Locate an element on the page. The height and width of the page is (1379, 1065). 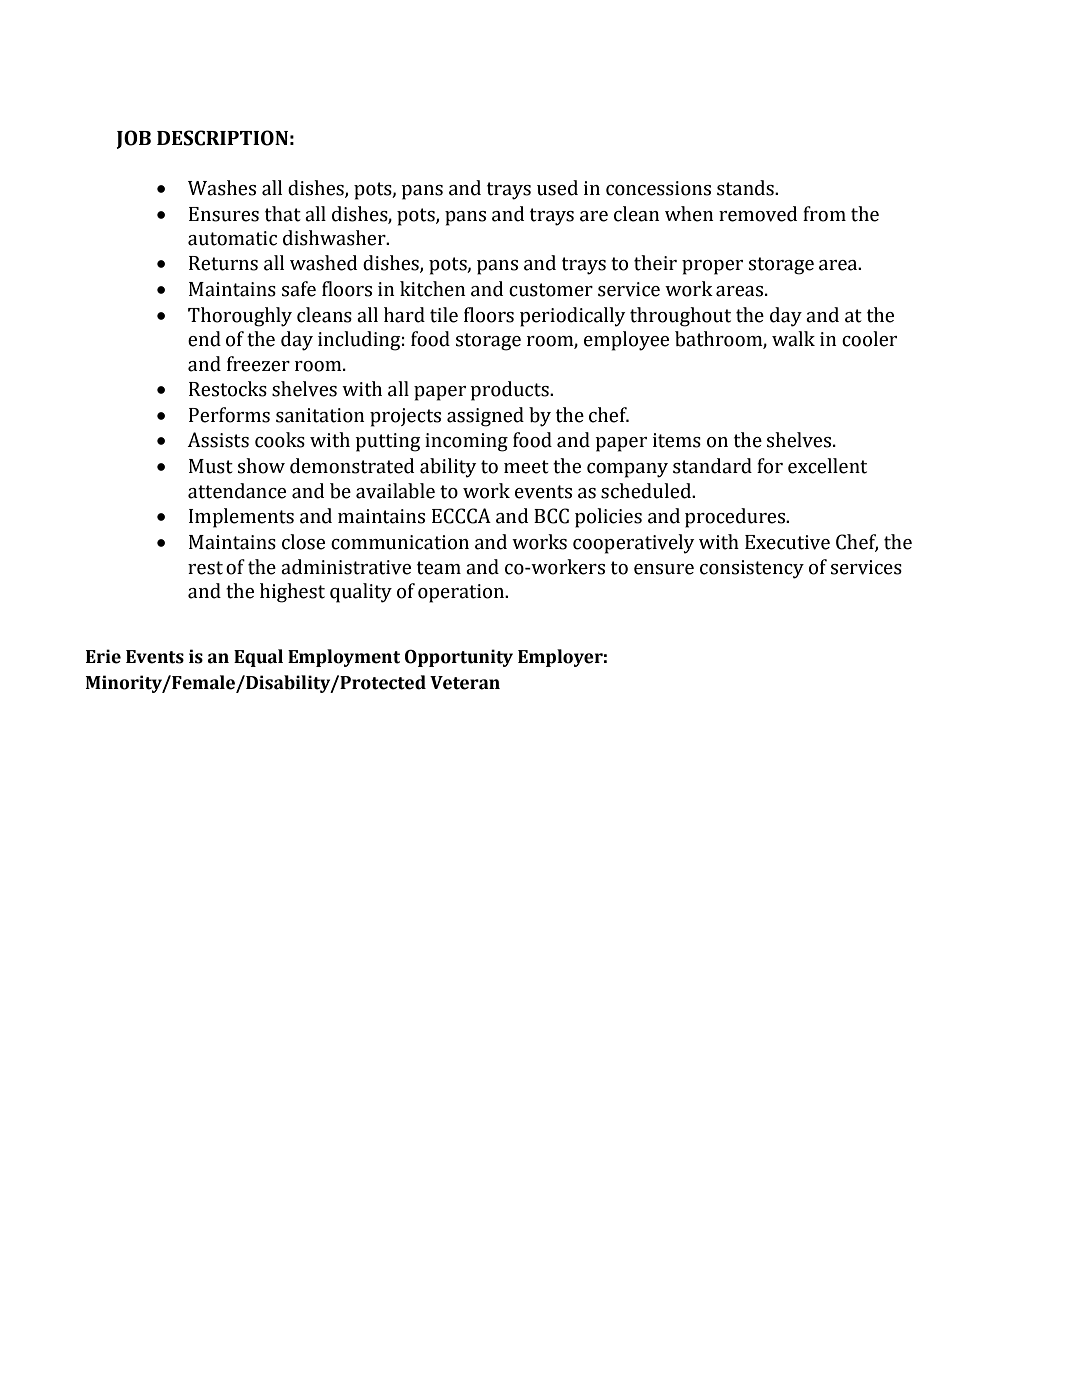
Performs is located at coordinates (229, 415).
